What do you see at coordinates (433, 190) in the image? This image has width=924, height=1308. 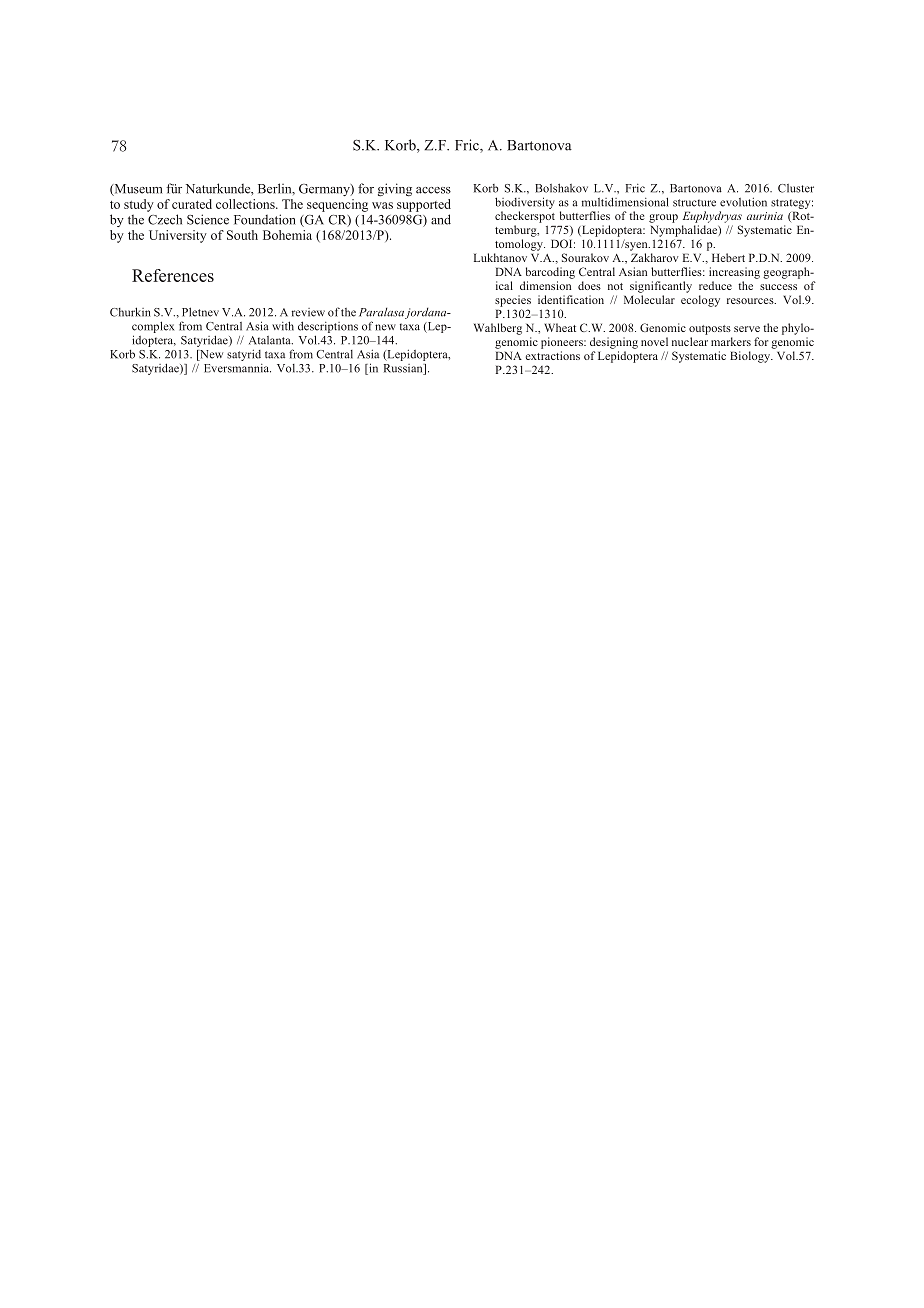 I see `access` at bounding box center [433, 190].
